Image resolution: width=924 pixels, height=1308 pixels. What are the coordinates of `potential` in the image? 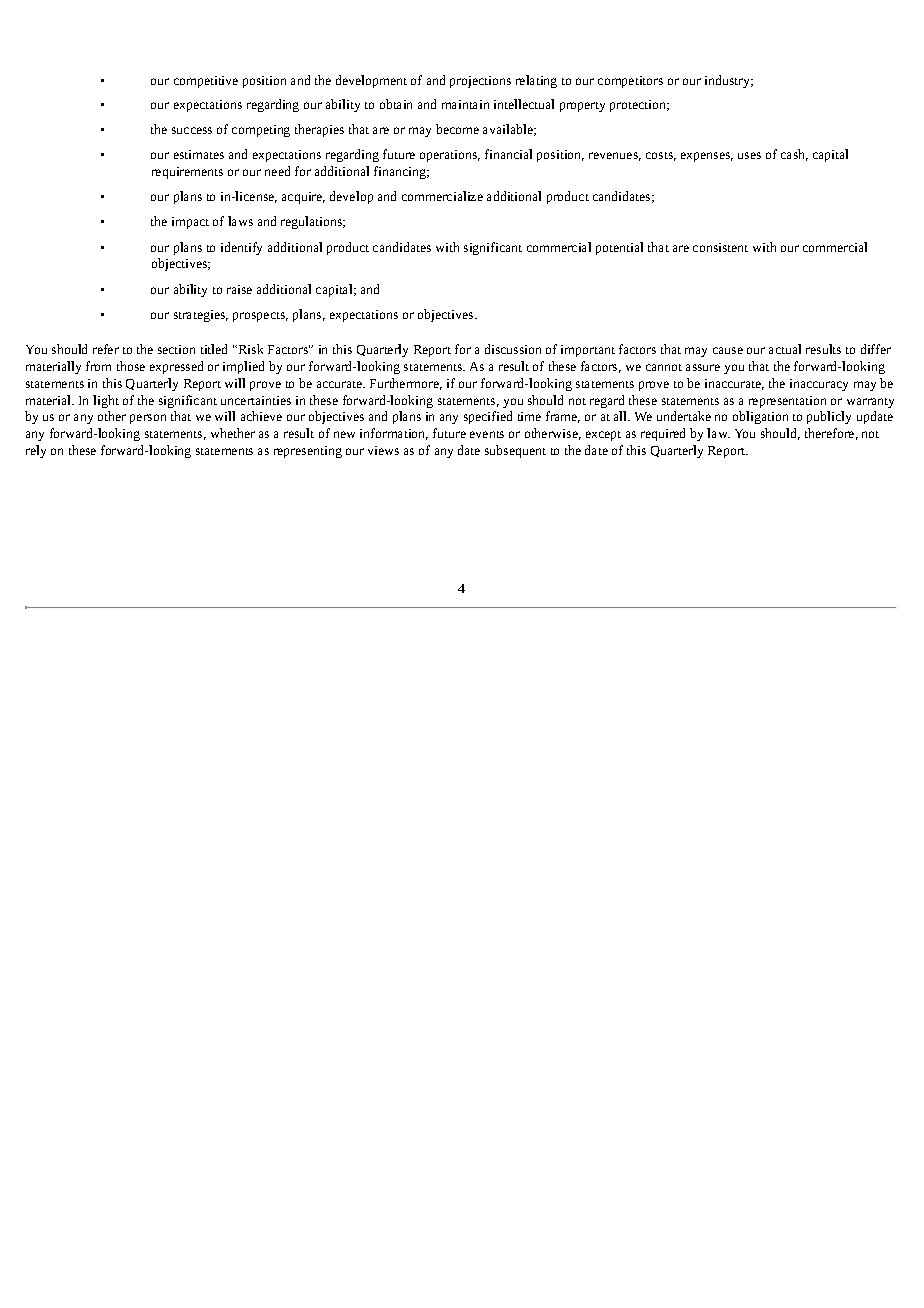 It's located at (619, 248).
